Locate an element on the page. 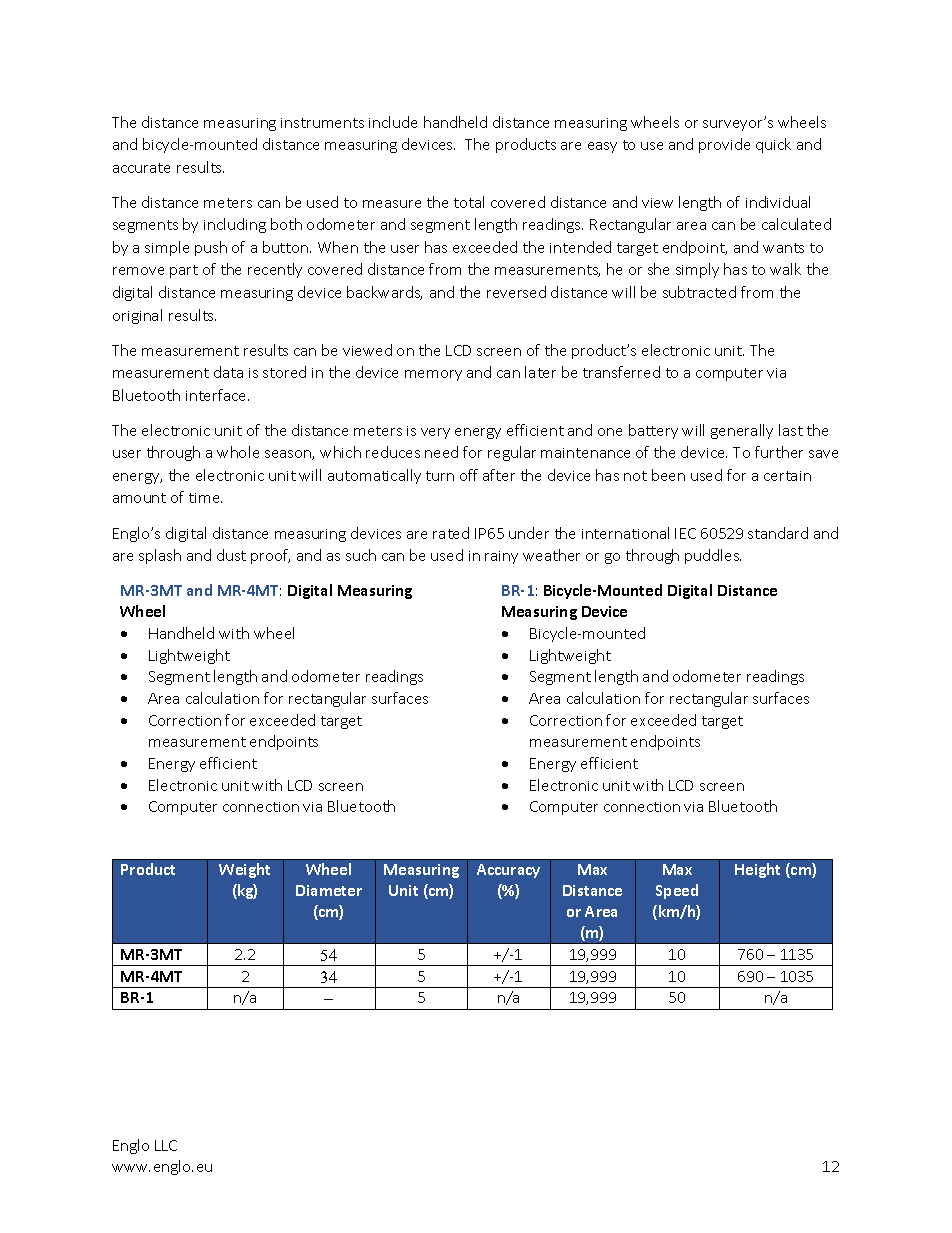  Height is located at coordinates (757, 870).
